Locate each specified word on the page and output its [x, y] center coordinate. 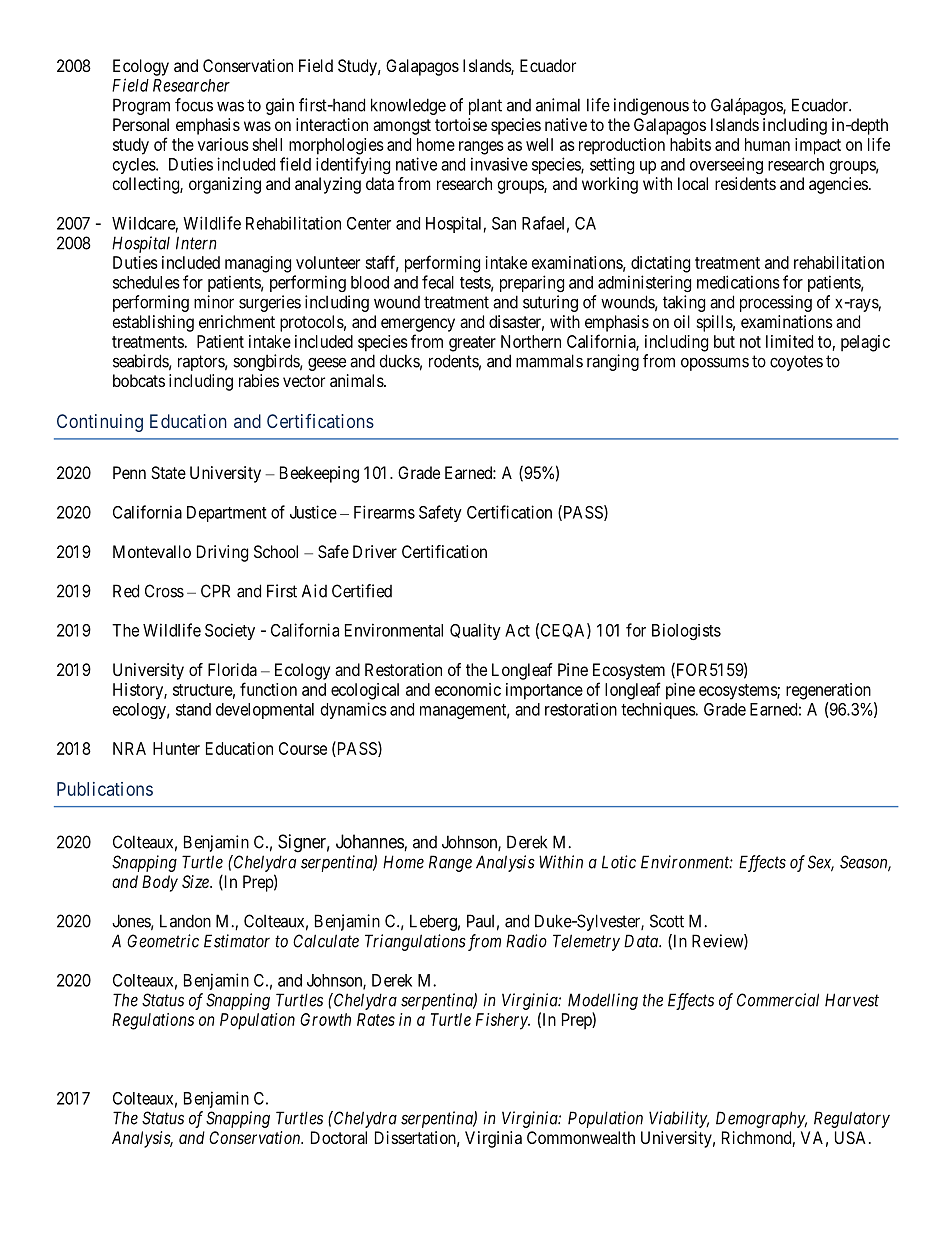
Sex [821, 863]
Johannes [370, 842]
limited [789, 341]
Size [196, 881]
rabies [259, 380]
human [767, 144]
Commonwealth [581, 1137]
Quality [475, 631]
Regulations [153, 1021]
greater [472, 344]
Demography [761, 1119]
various [223, 144]
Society [230, 631]
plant [485, 107]
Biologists [686, 631]
